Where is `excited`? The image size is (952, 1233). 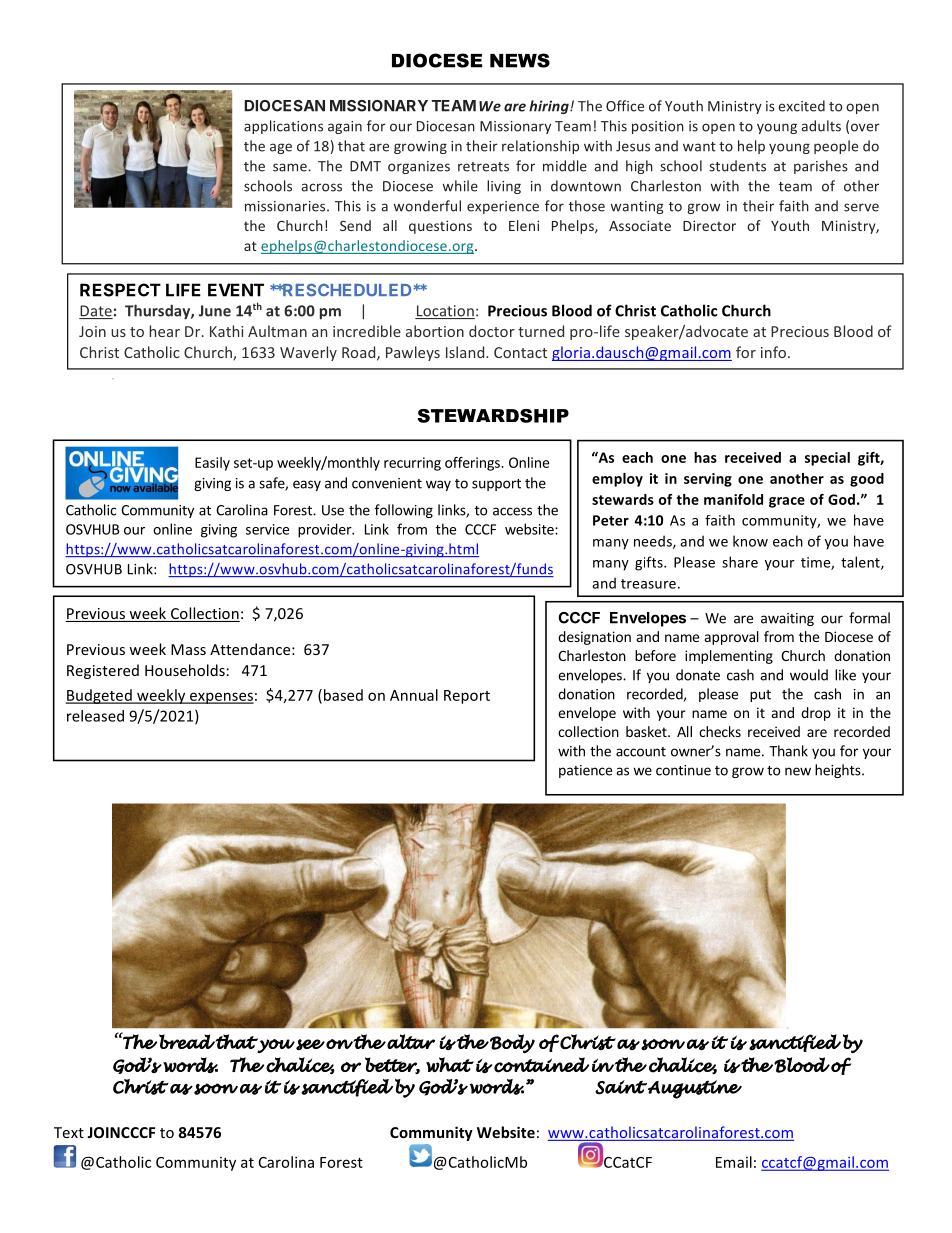
excited is located at coordinates (801, 106).
